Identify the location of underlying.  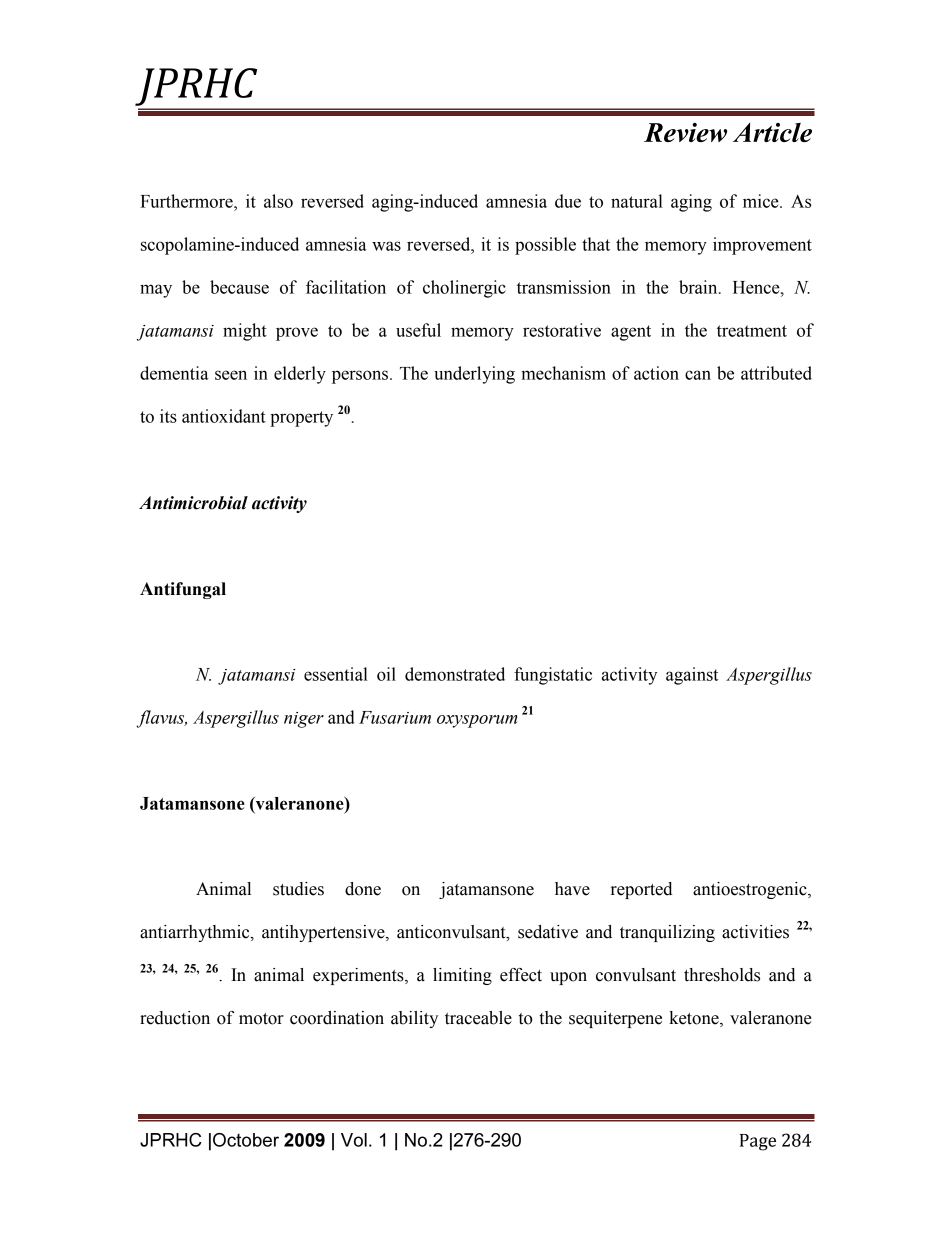
(474, 375).
